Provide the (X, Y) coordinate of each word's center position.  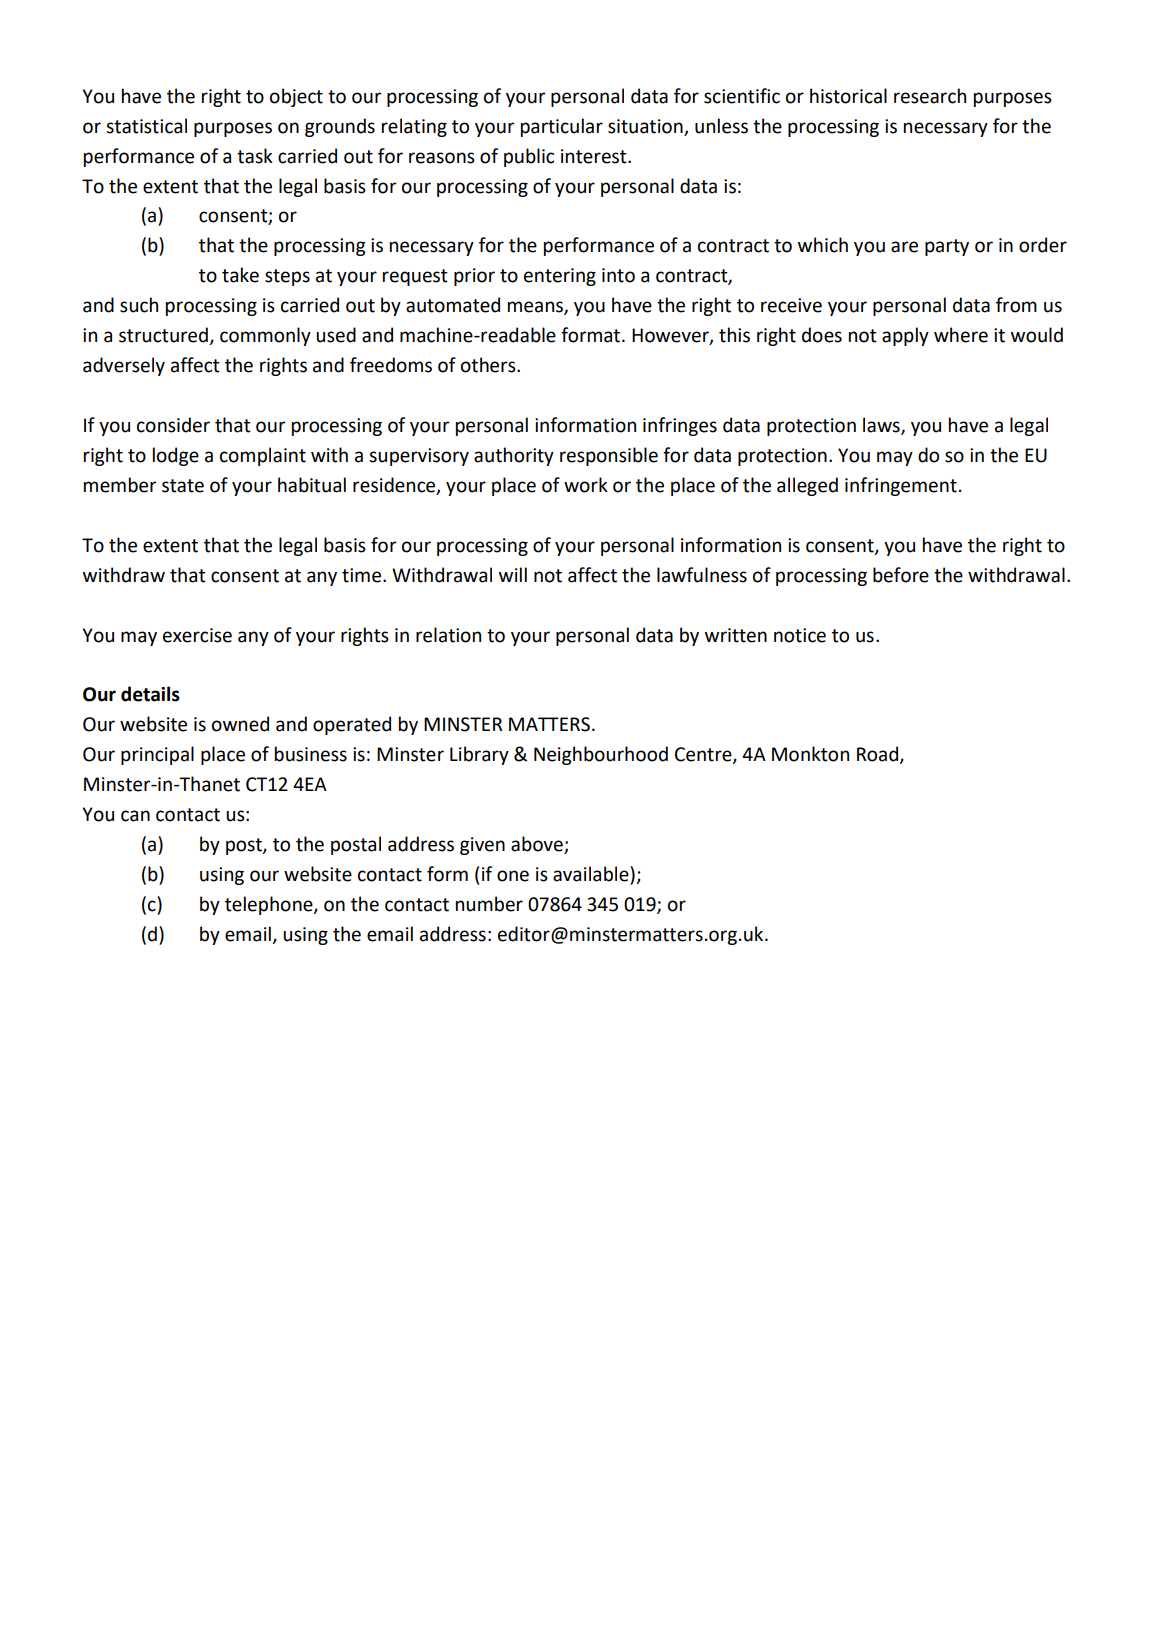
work (586, 485)
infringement (901, 486)
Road (879, 755)
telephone (270, 905)
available (592, 874)
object (296, 97)
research (930, 96)
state (183, 486)
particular (562, 127)
